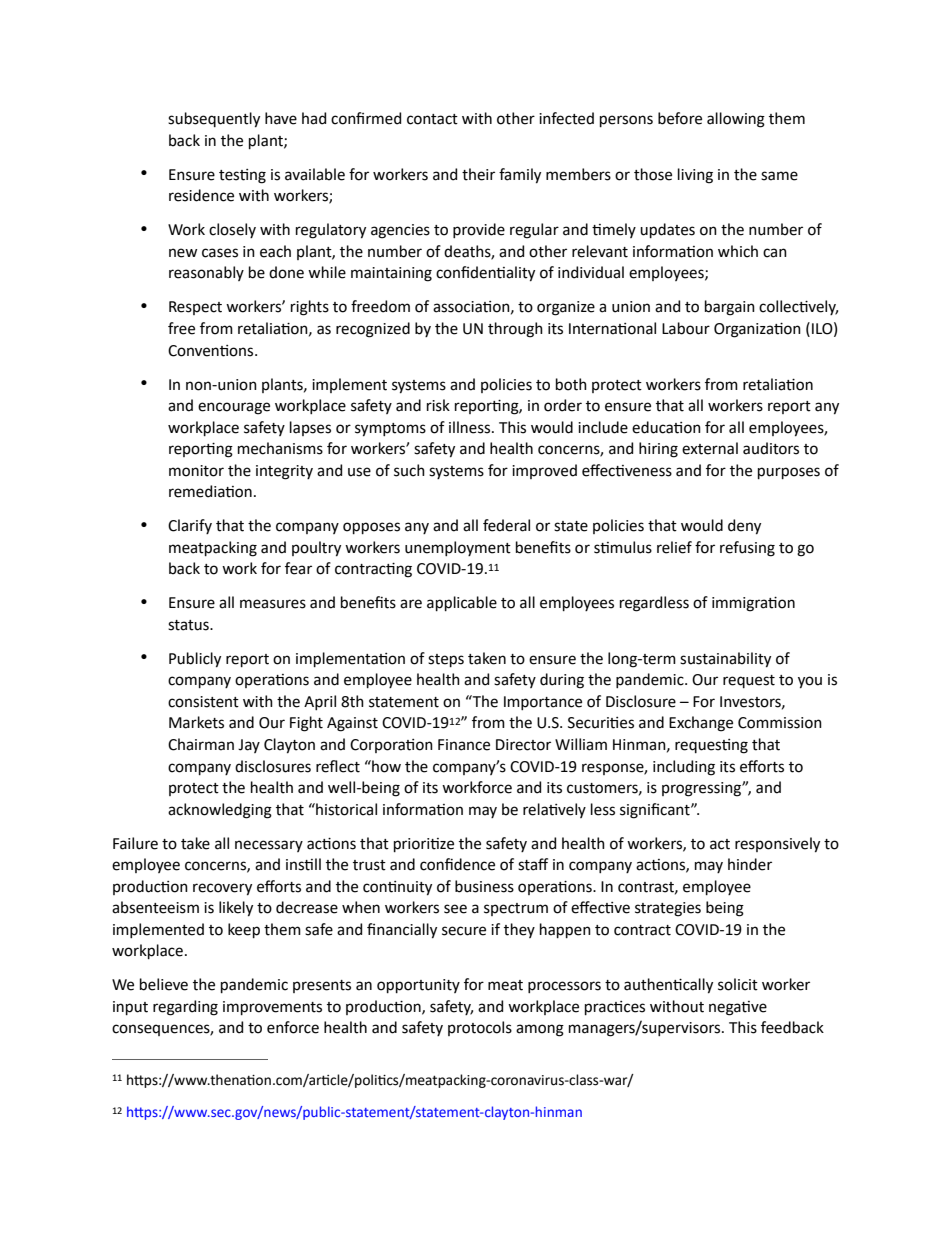  Describe the element at coordinates (234, 408) in the image. I see `encourage` at that location.
